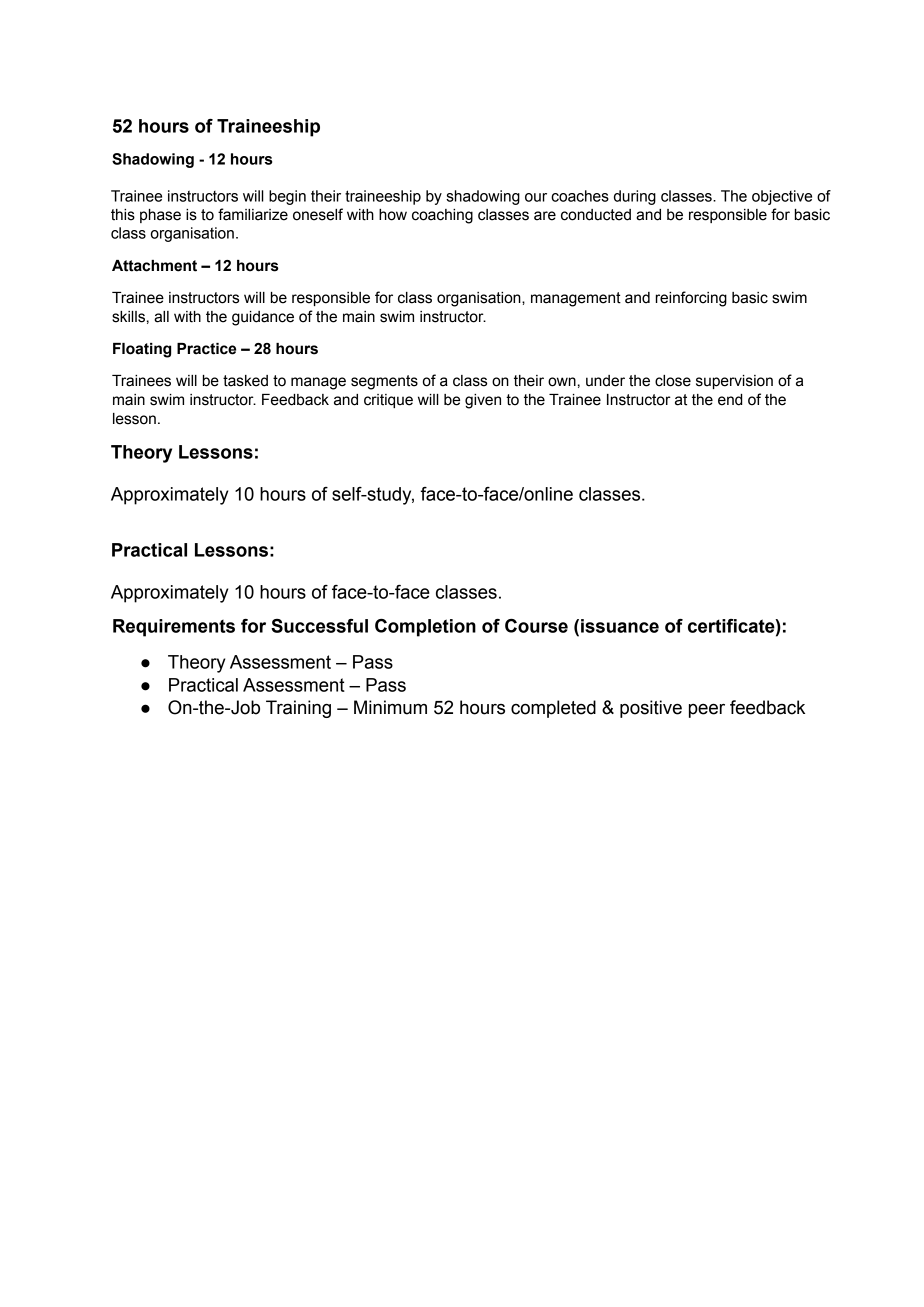  What do you see at coordinates (673, 381) in the document?
I see `close` at bounding box center [673, 381].
